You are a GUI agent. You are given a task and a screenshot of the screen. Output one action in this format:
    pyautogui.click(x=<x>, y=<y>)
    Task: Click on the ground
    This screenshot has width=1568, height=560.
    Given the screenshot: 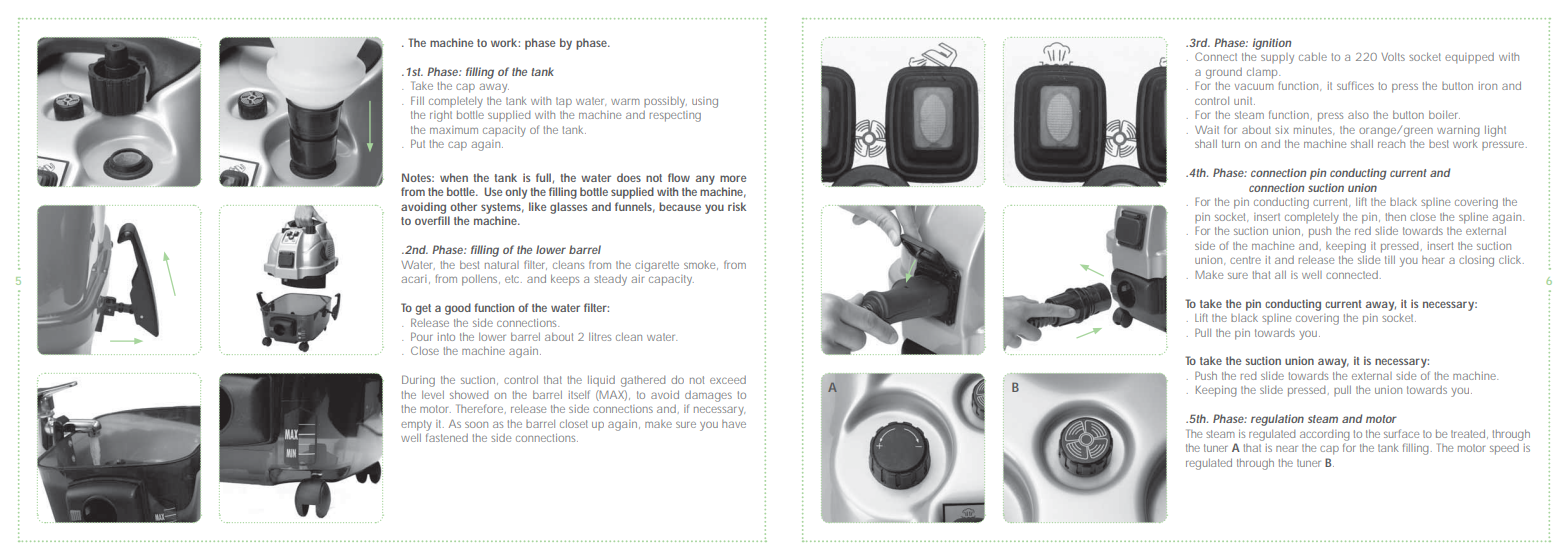 What is the action you would take?
    pyautogui.click(x=1224, y=73)
